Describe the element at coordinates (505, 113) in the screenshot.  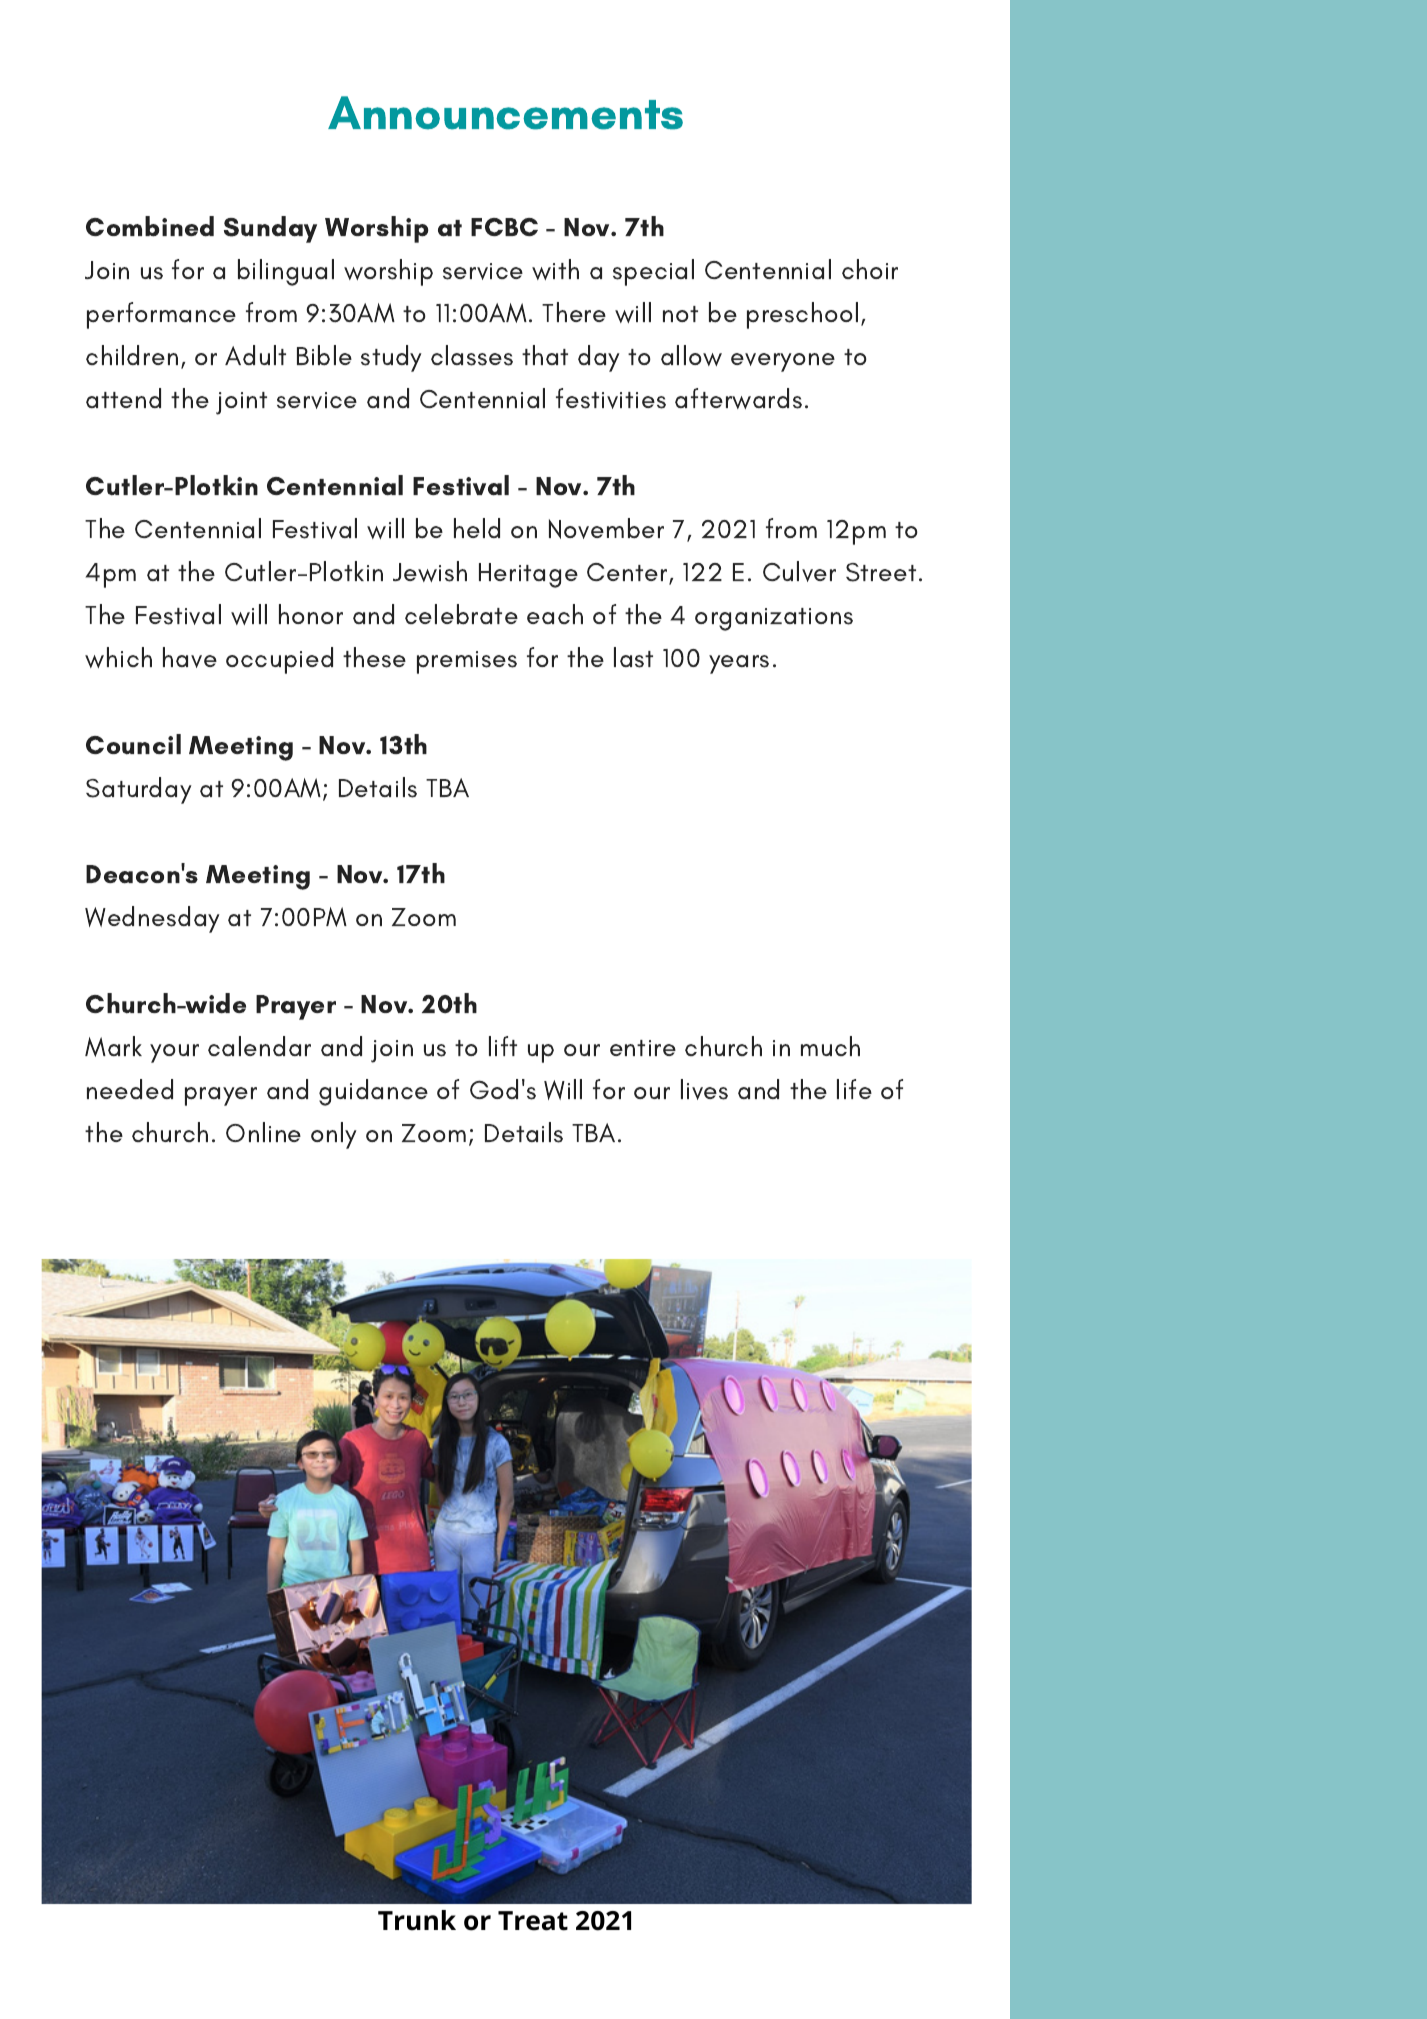
I see `Announcements` at that location.
